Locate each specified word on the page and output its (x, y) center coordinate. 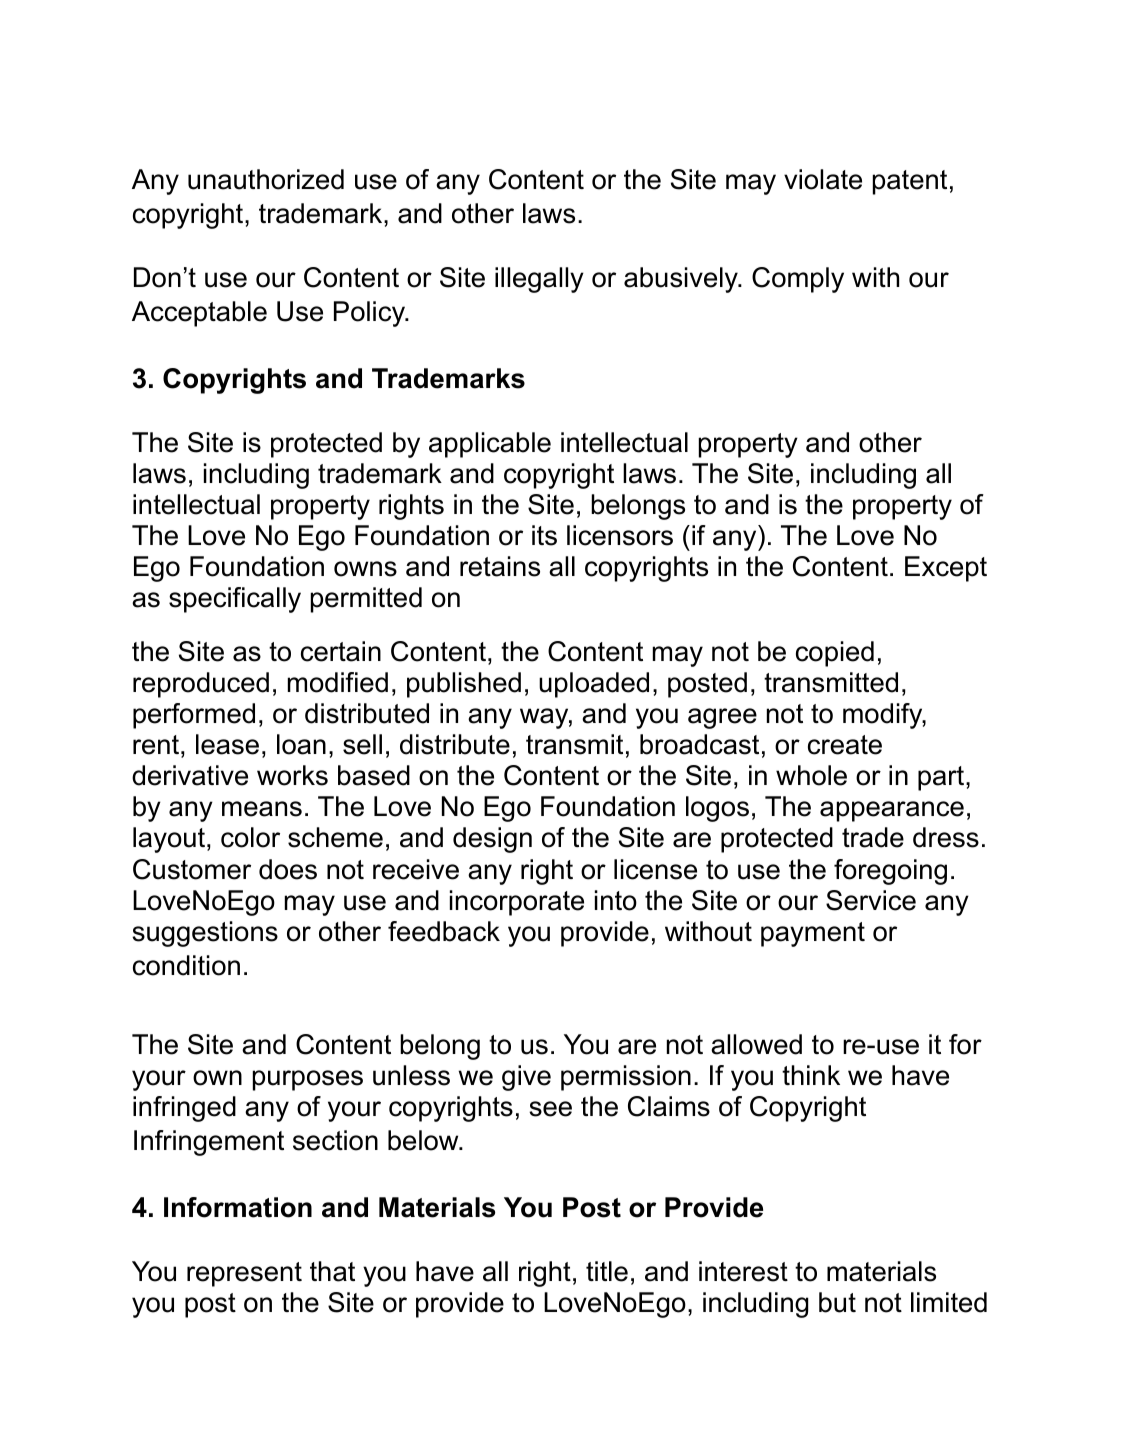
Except (946, 569)
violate (823, 179)
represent (244, 1274)
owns (365, 569)
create (845, 745)
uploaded (594, 685)
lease (227, 744)
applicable (490, 445)
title (607, 1271)
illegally (539, 280)
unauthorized (266, 179)
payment (813, 934)
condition (186, 965)
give (526, 1078)
